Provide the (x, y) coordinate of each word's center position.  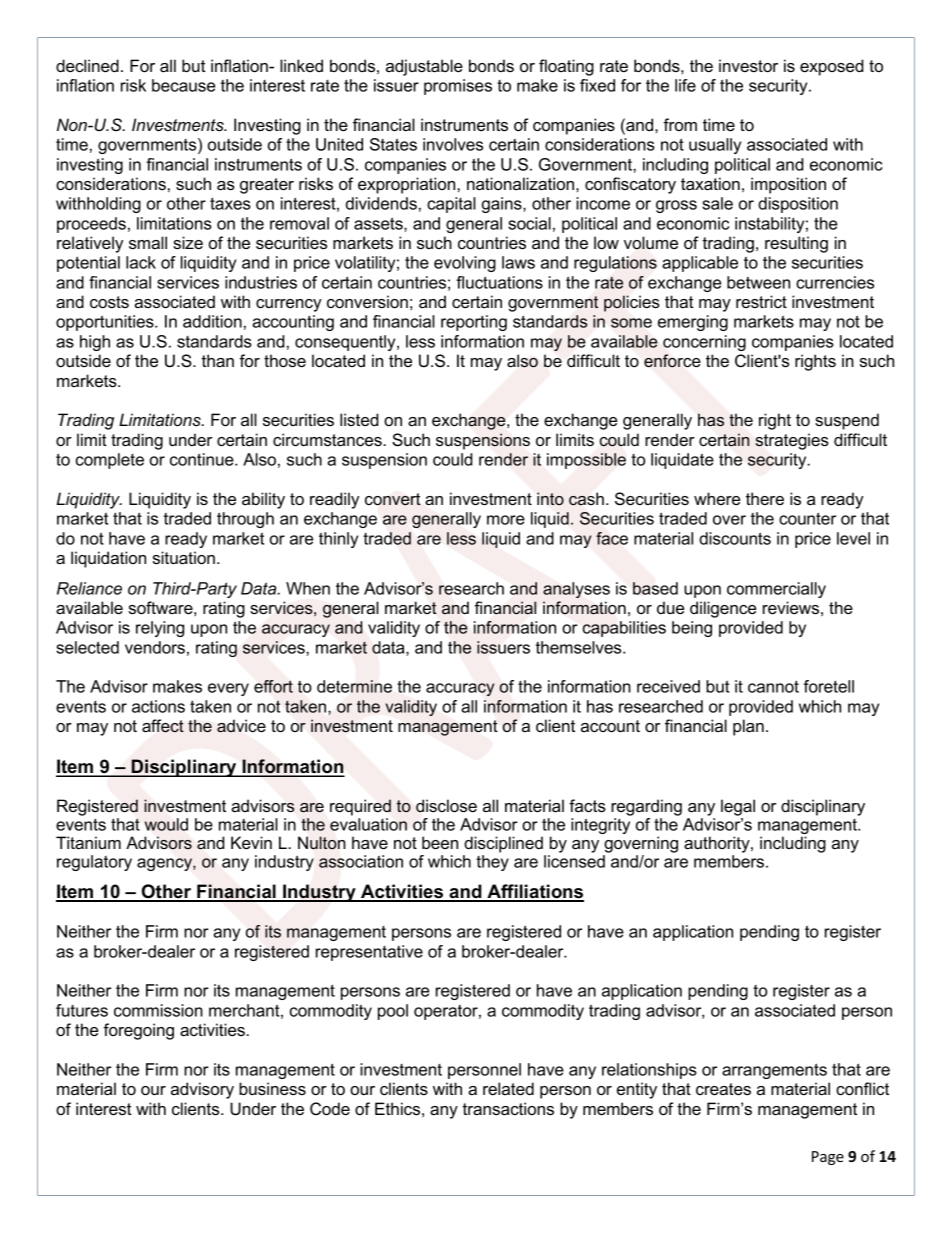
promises (458, 87)
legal (738, 807)
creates (723, 1089)
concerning (704, 343)
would (166, 824)
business (272, 1088)
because (183, 85)
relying (160, 629)
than (218, 360)
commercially (776, 590)
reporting (474, 323)
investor (748, 65)
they (492, 863)
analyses (576, 590)
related (508, 1088)
